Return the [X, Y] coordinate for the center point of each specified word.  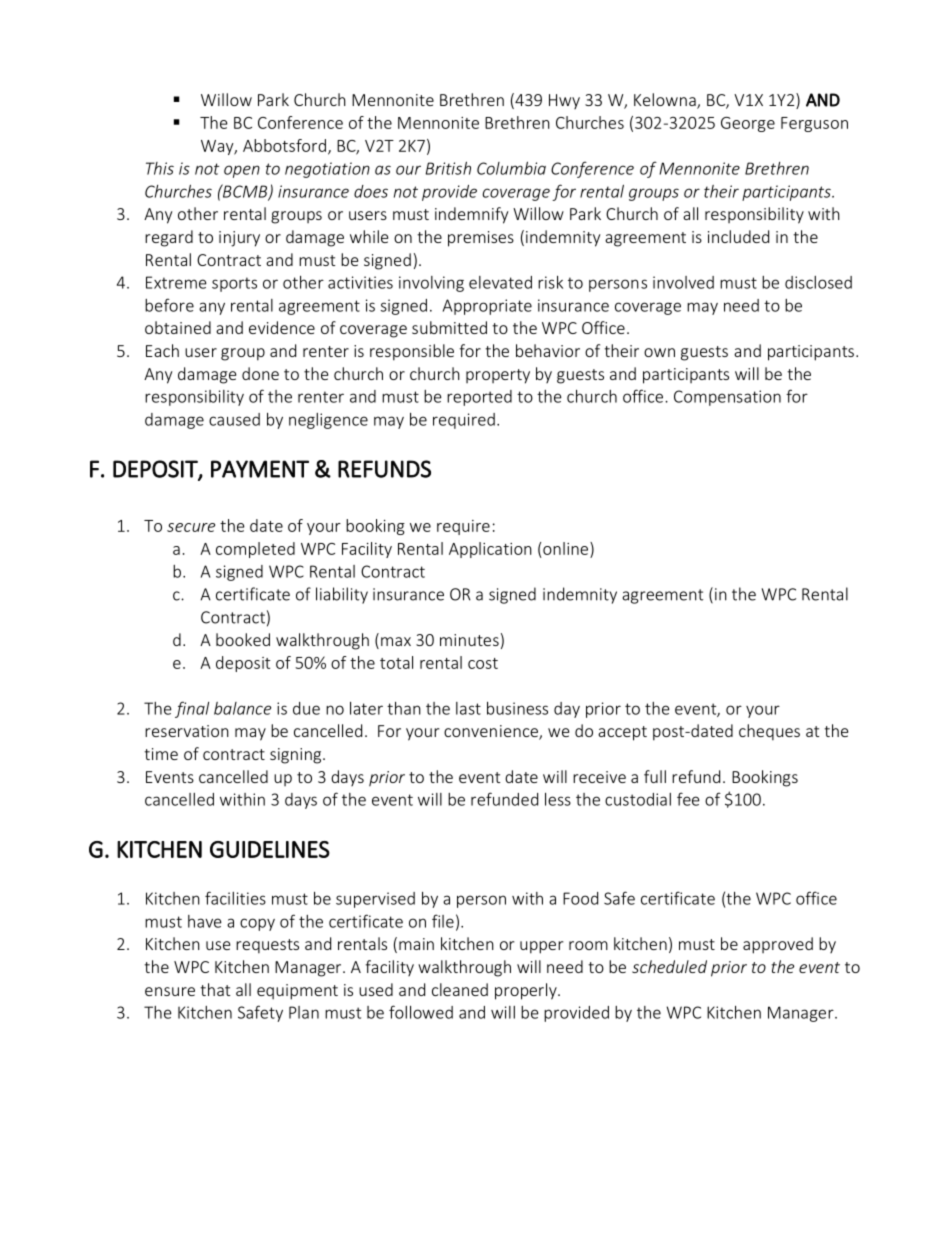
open [242, 171]
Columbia [511, 168]
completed [255, 550]
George [748, 124]
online [567, 548]
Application [490, 550]
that [215, 989]
